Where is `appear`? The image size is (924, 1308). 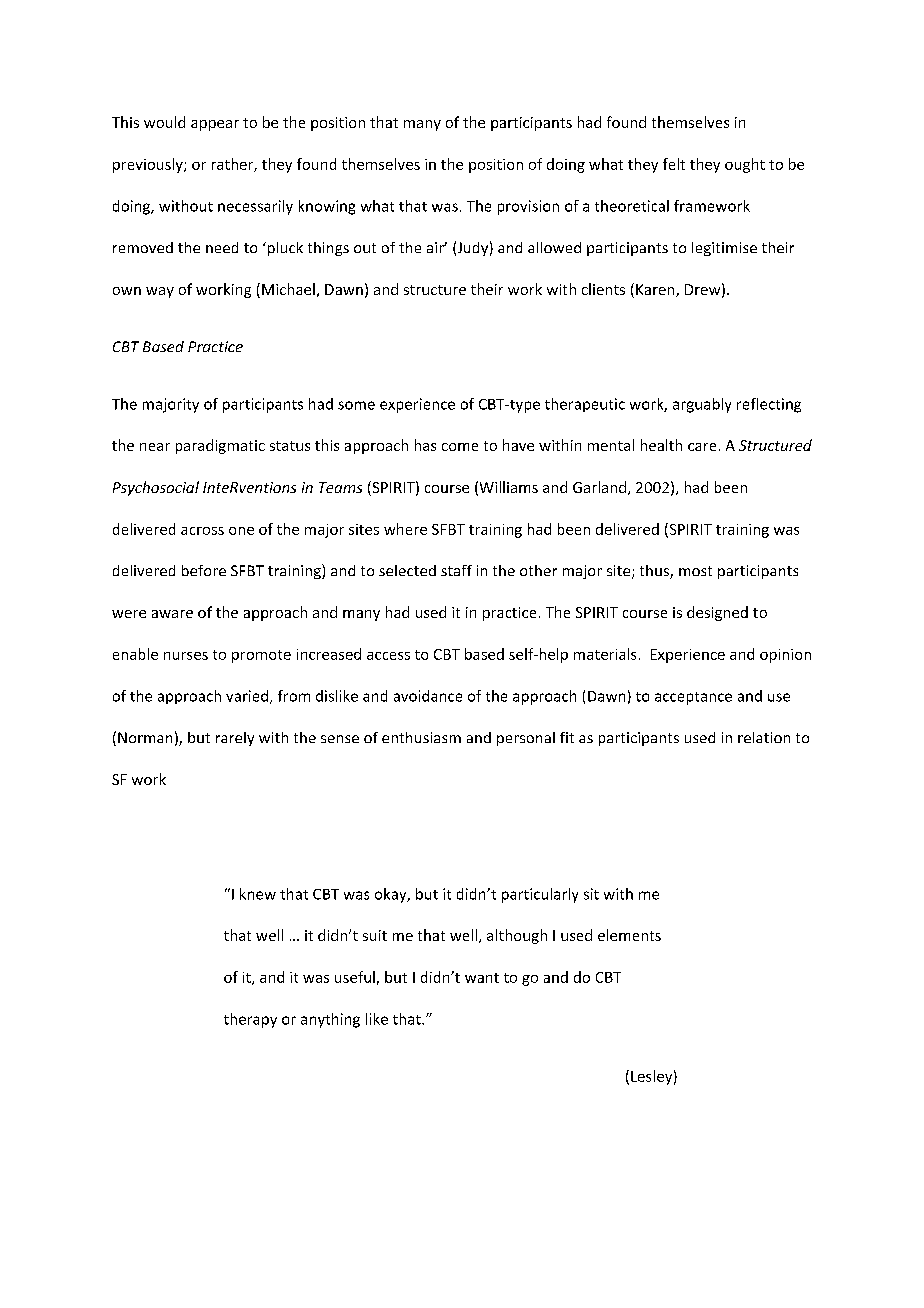
appear is located at coordinates (215, 125).
